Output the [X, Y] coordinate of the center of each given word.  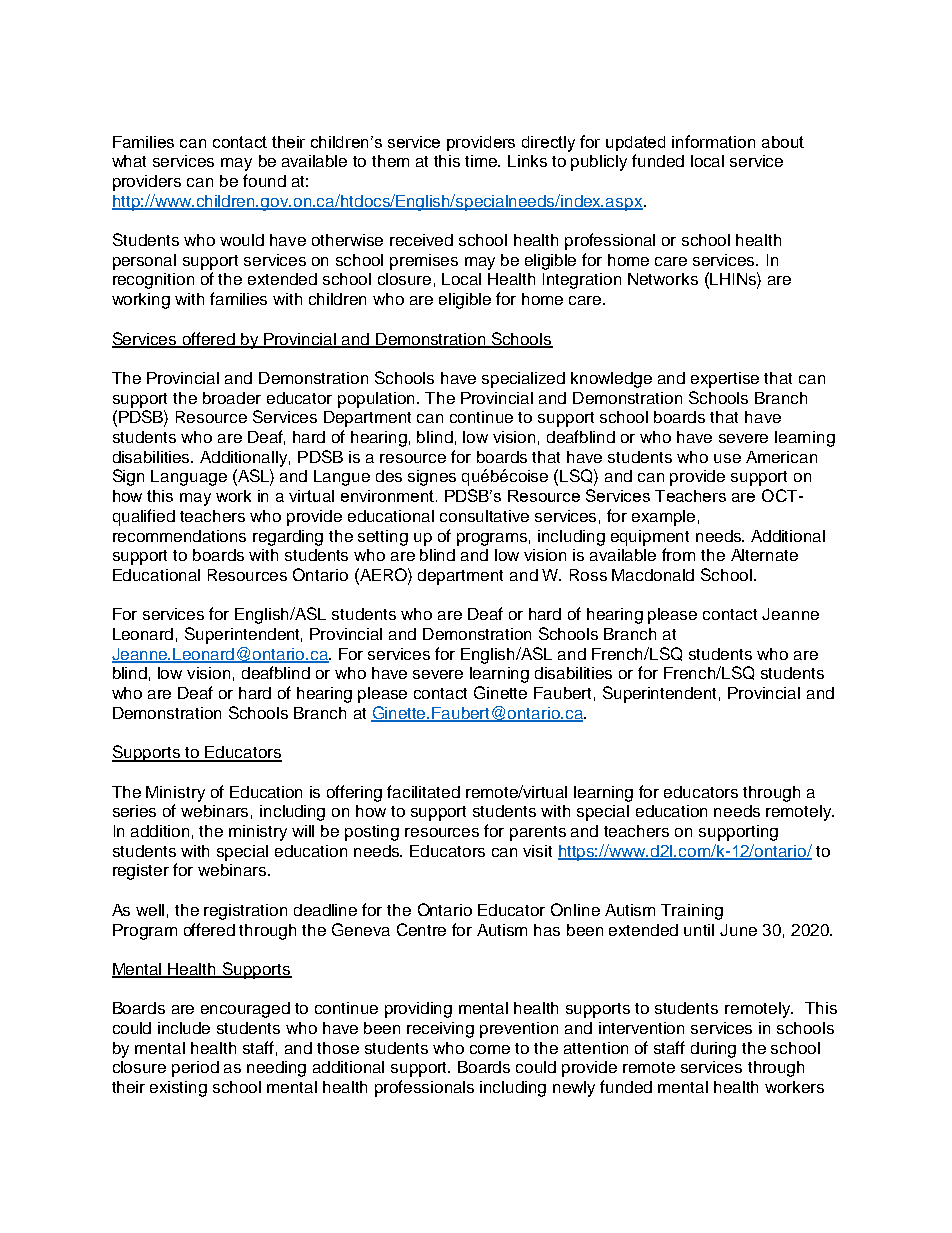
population [378, 400]
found [264, 180]
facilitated [423, 791]
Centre [421, 929]
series [134, 811]
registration [245, 912]
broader [232, 398]
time [482, 161]
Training [692, 912]
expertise [725, 380]
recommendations [179, 536]
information [713, 141]
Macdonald [653, 575]
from [678, 554]
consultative [484, 516]
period [195, 1069]
